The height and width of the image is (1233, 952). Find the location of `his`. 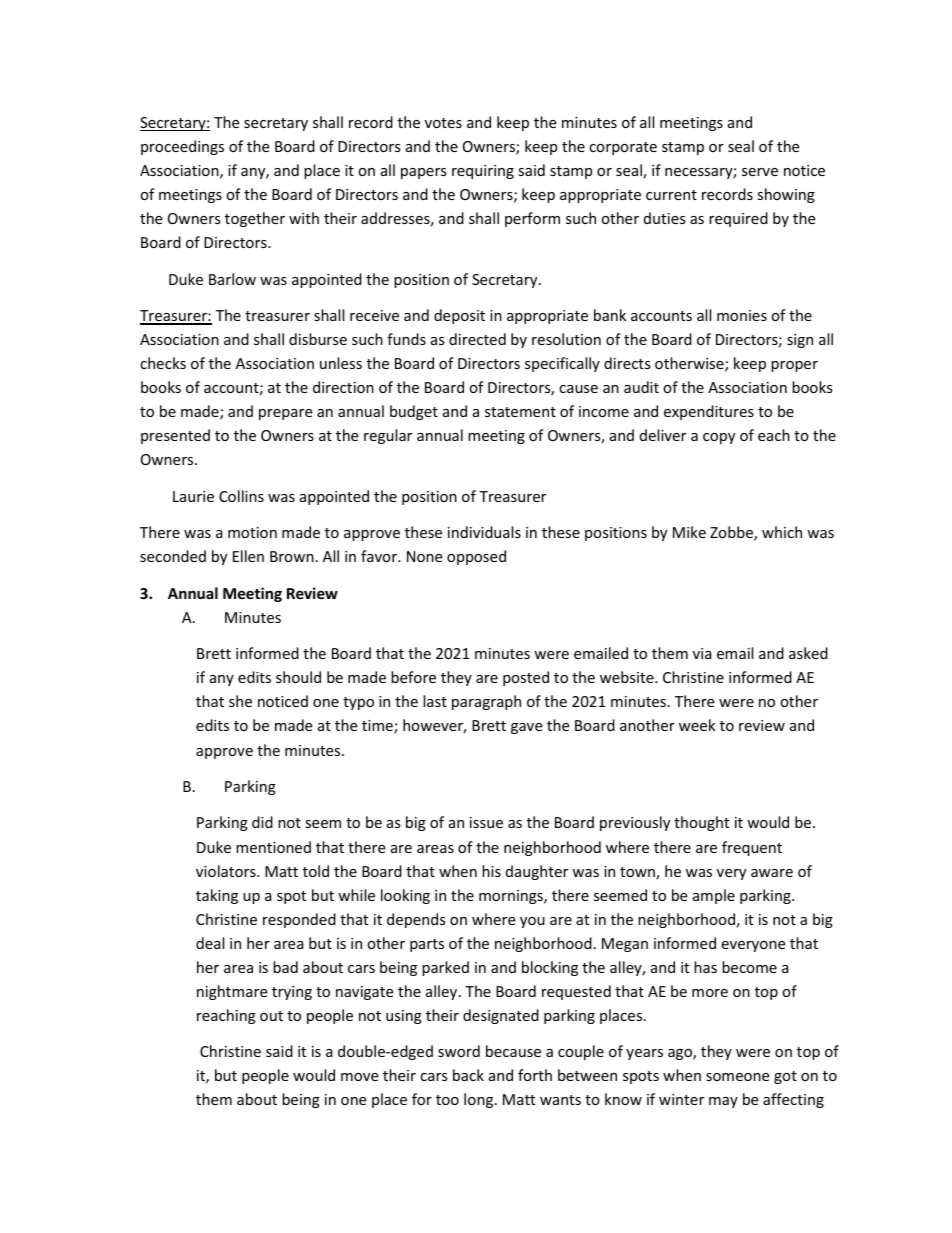

his is located at coordinates (491, 871).
